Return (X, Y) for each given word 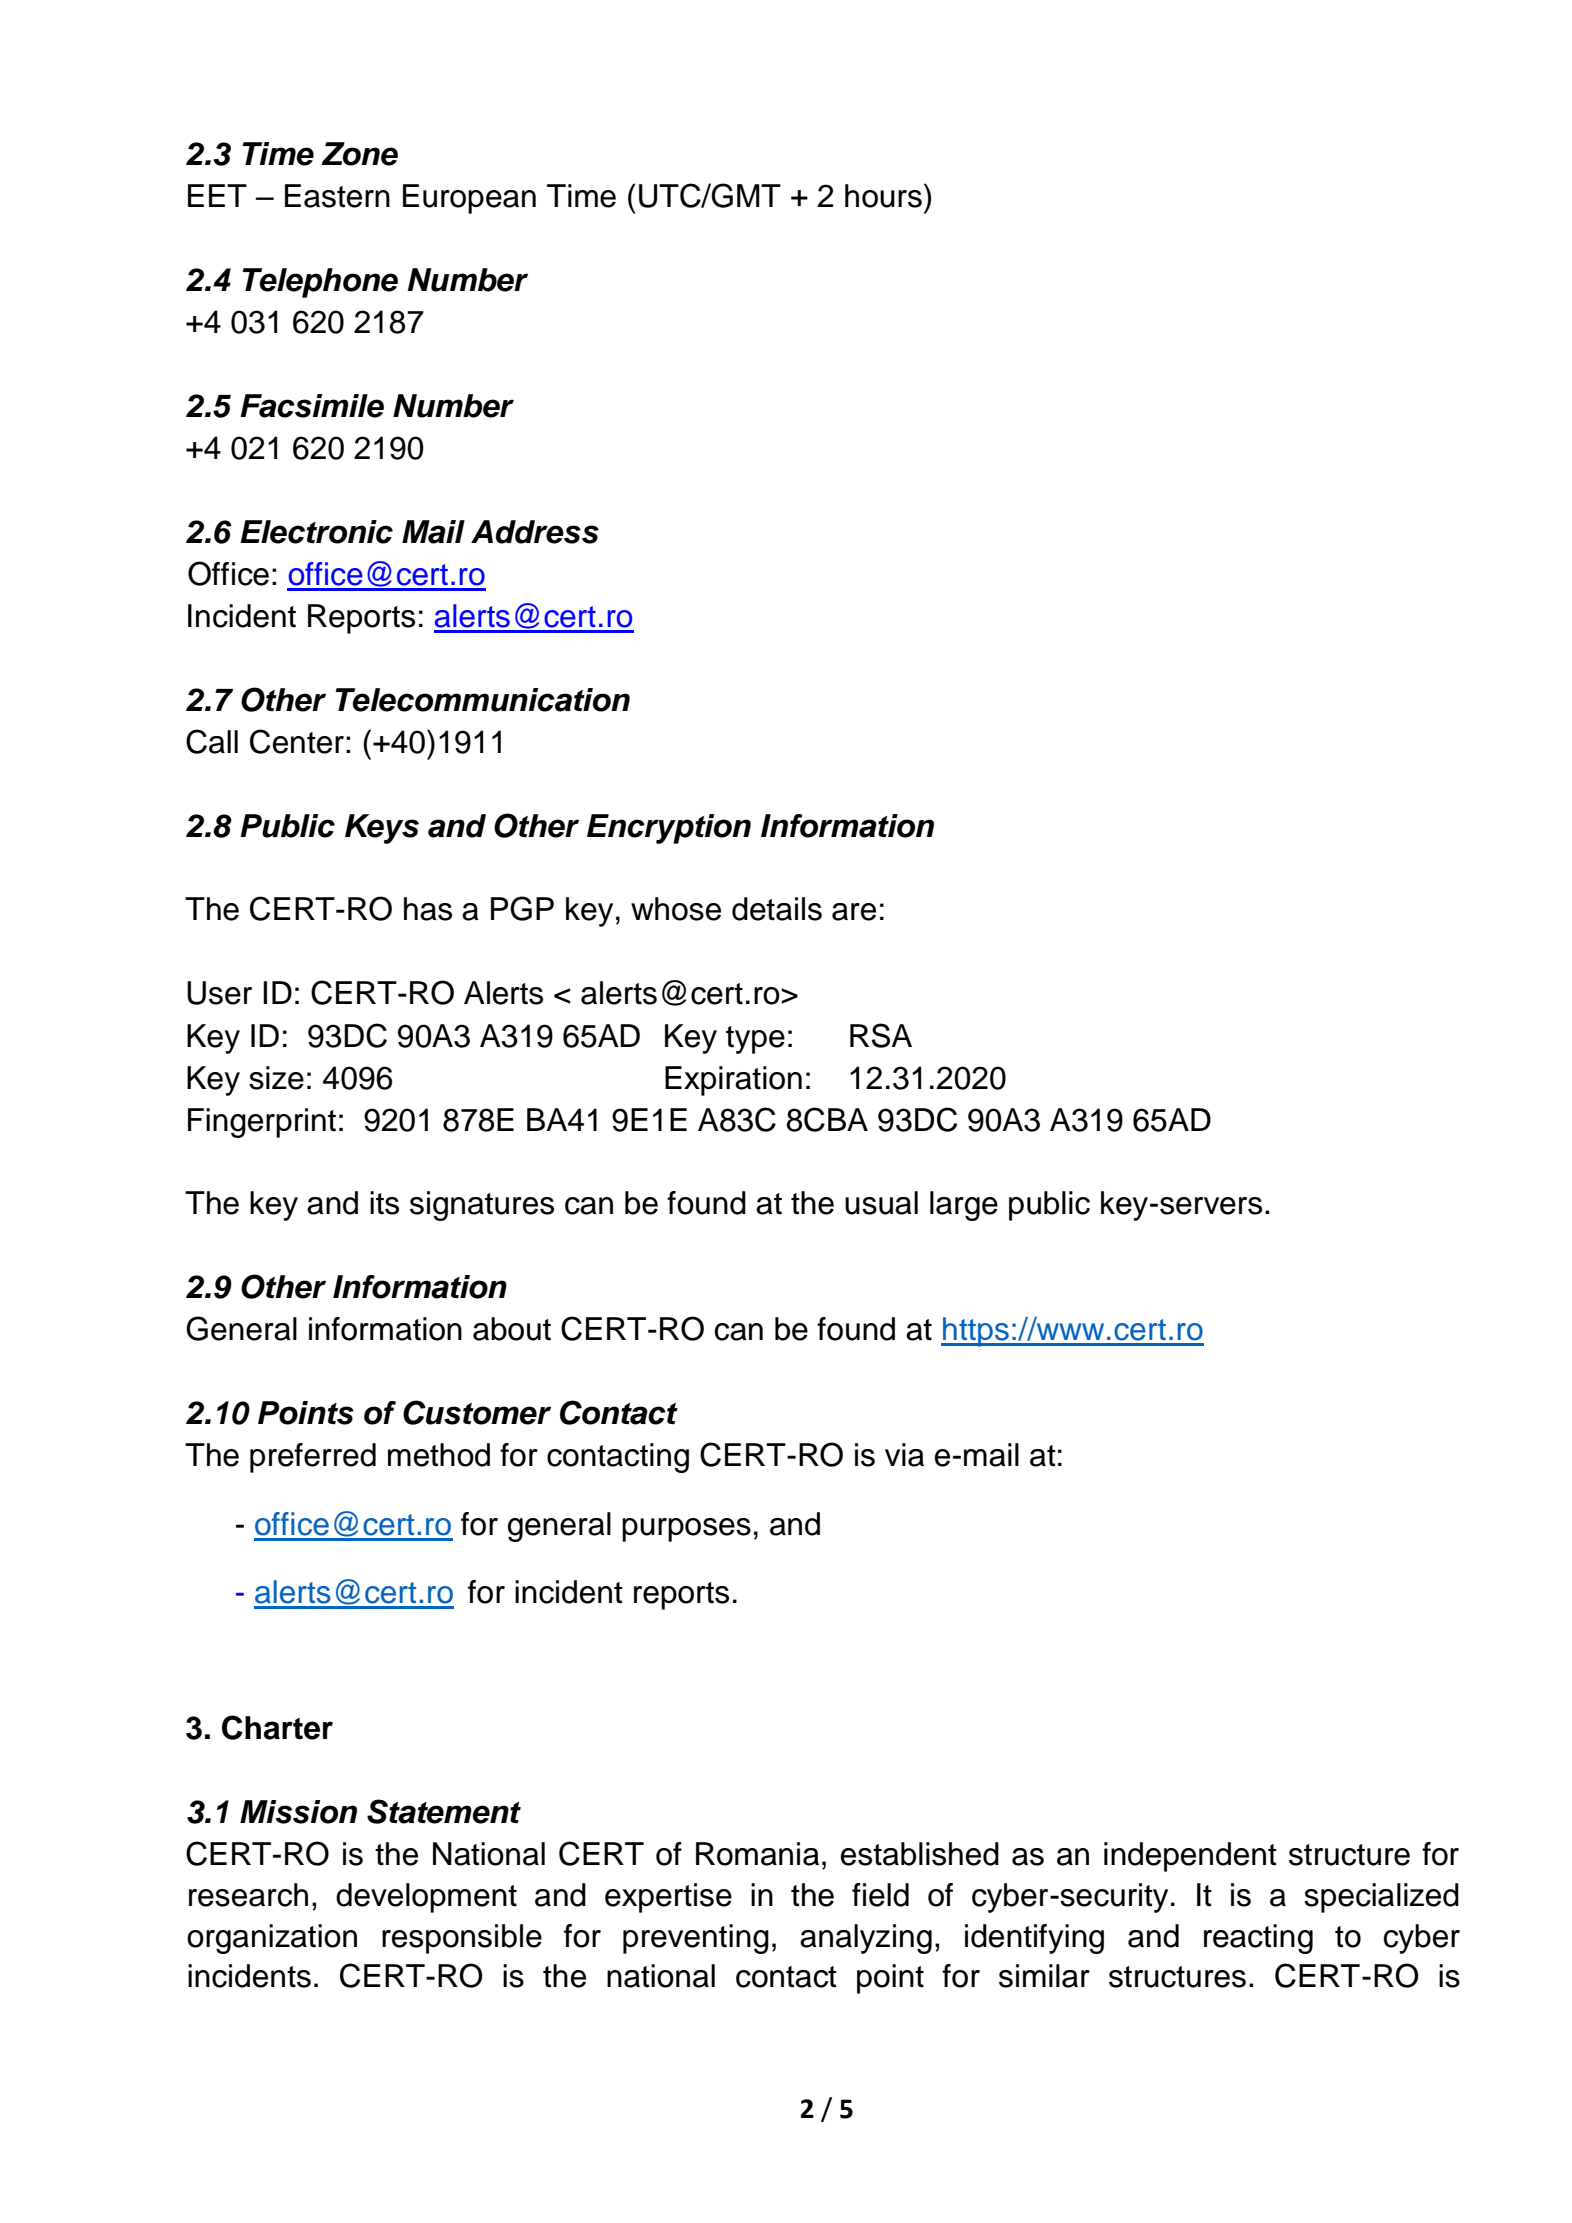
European (469, 199)
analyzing (866, 1939)
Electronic (316, 532)
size (276, 1078)
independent (1190, 1857)
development (426, 1898)
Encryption (669, 829)
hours (883, 196)
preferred (313, 1458)
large (964, 1206)
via (904, 1455)
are (854, 912)
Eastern (337, 196)
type (755, 1040)
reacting (1258, 1939)
